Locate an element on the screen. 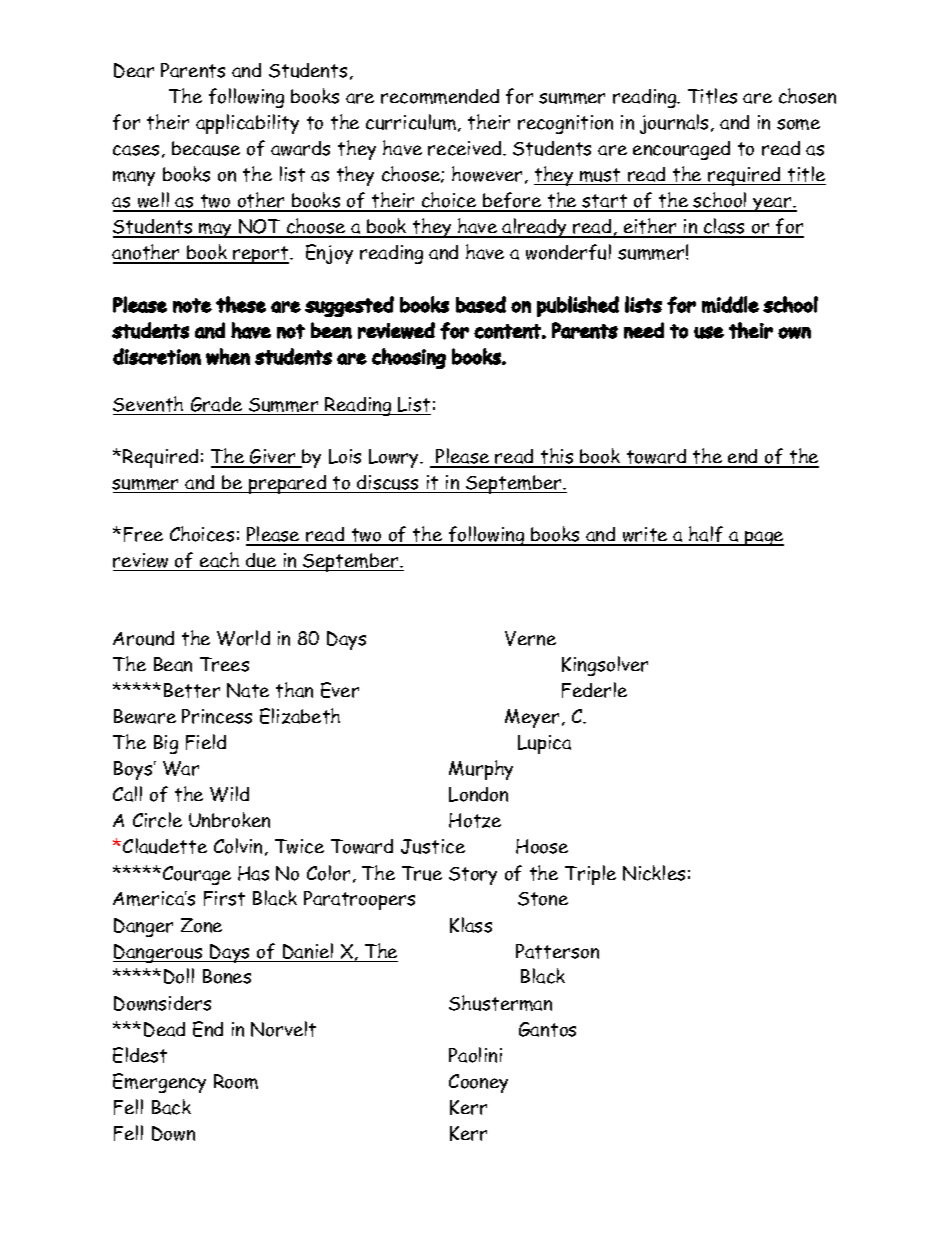 The height and width of the screenshot is (1233, 952). recommended is located at coordinates (440, 96).
